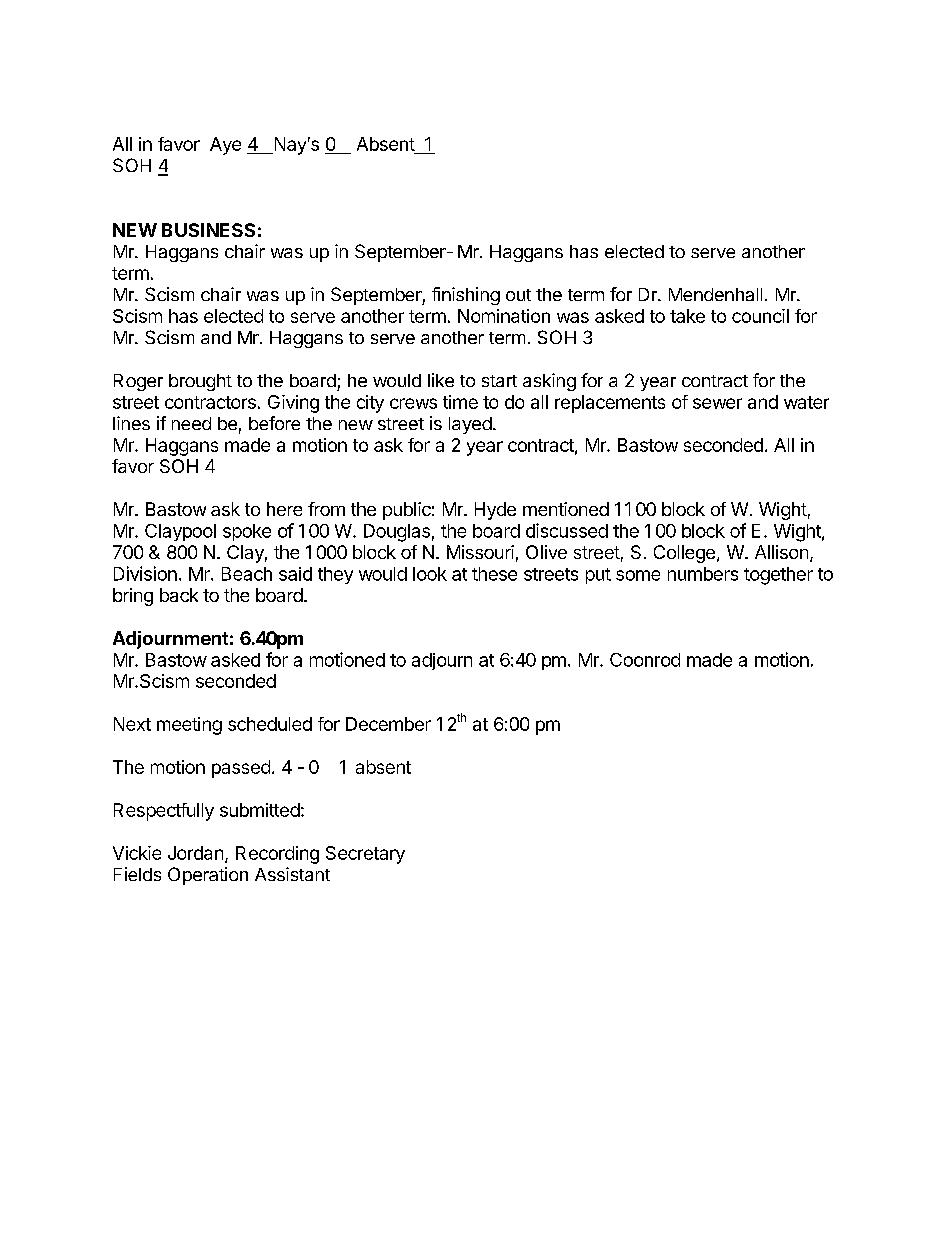  I want to click on spoke, so click(247, 532).
